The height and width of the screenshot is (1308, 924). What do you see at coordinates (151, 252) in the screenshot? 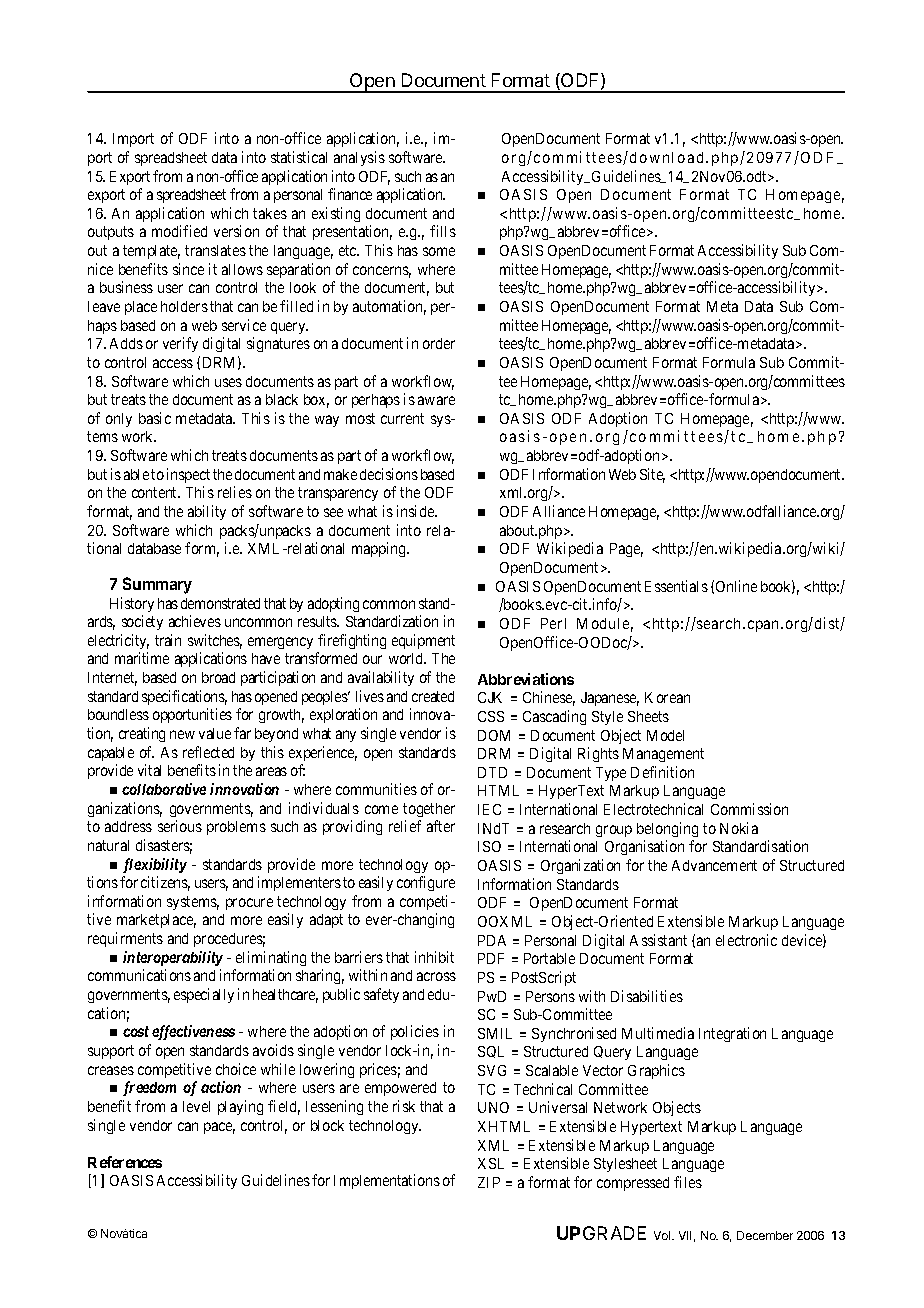
I see `template` at bounding box center [151, 252].
